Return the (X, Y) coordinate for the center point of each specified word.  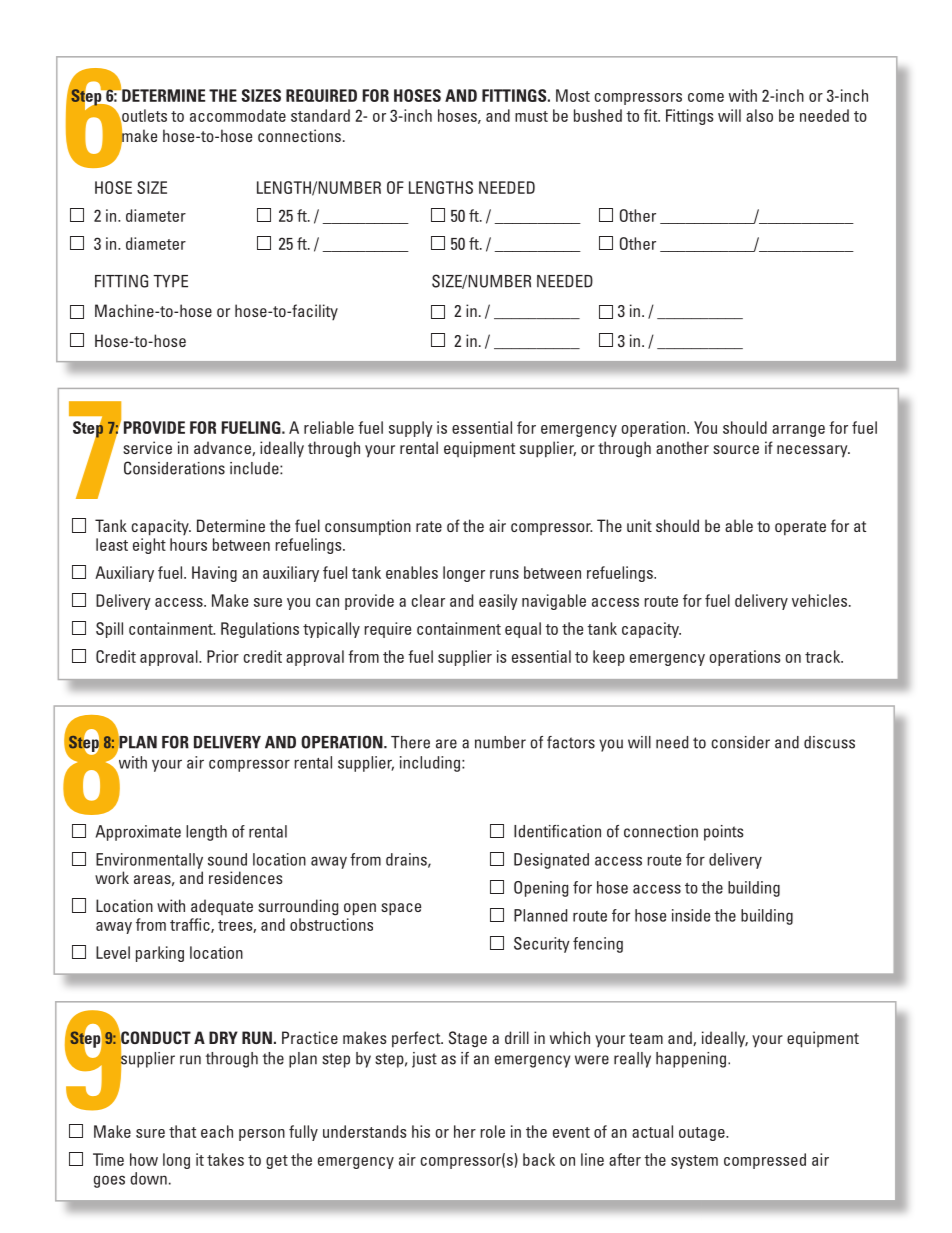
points (724, 833)
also (759, 115)
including (431, 764)
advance (223, 448)
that (182, 1131)
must (531, 116)
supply (411, 429)
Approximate (138, 833)
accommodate (238, 115)
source (736, 449)
